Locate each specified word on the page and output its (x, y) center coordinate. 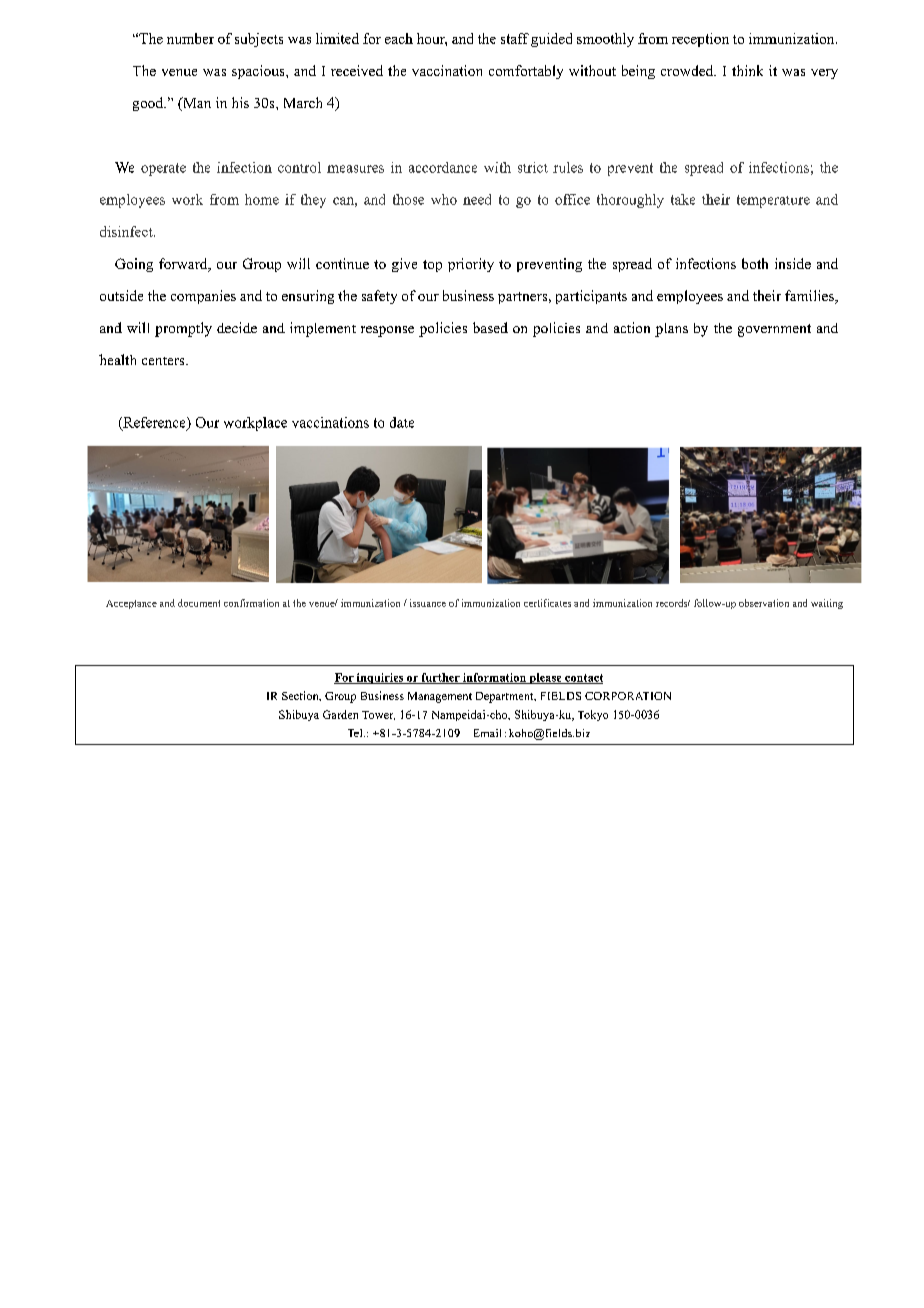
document (199, 603)
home (262, 199)
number (190, 38)
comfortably (526, 72)
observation (764, 603)
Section (301, 696)
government (774, 330)
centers (164, 361)
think (747, 70)
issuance (428, 603)
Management (440, 697)
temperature (773, 201)
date (402, 422)
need (477, 199)
